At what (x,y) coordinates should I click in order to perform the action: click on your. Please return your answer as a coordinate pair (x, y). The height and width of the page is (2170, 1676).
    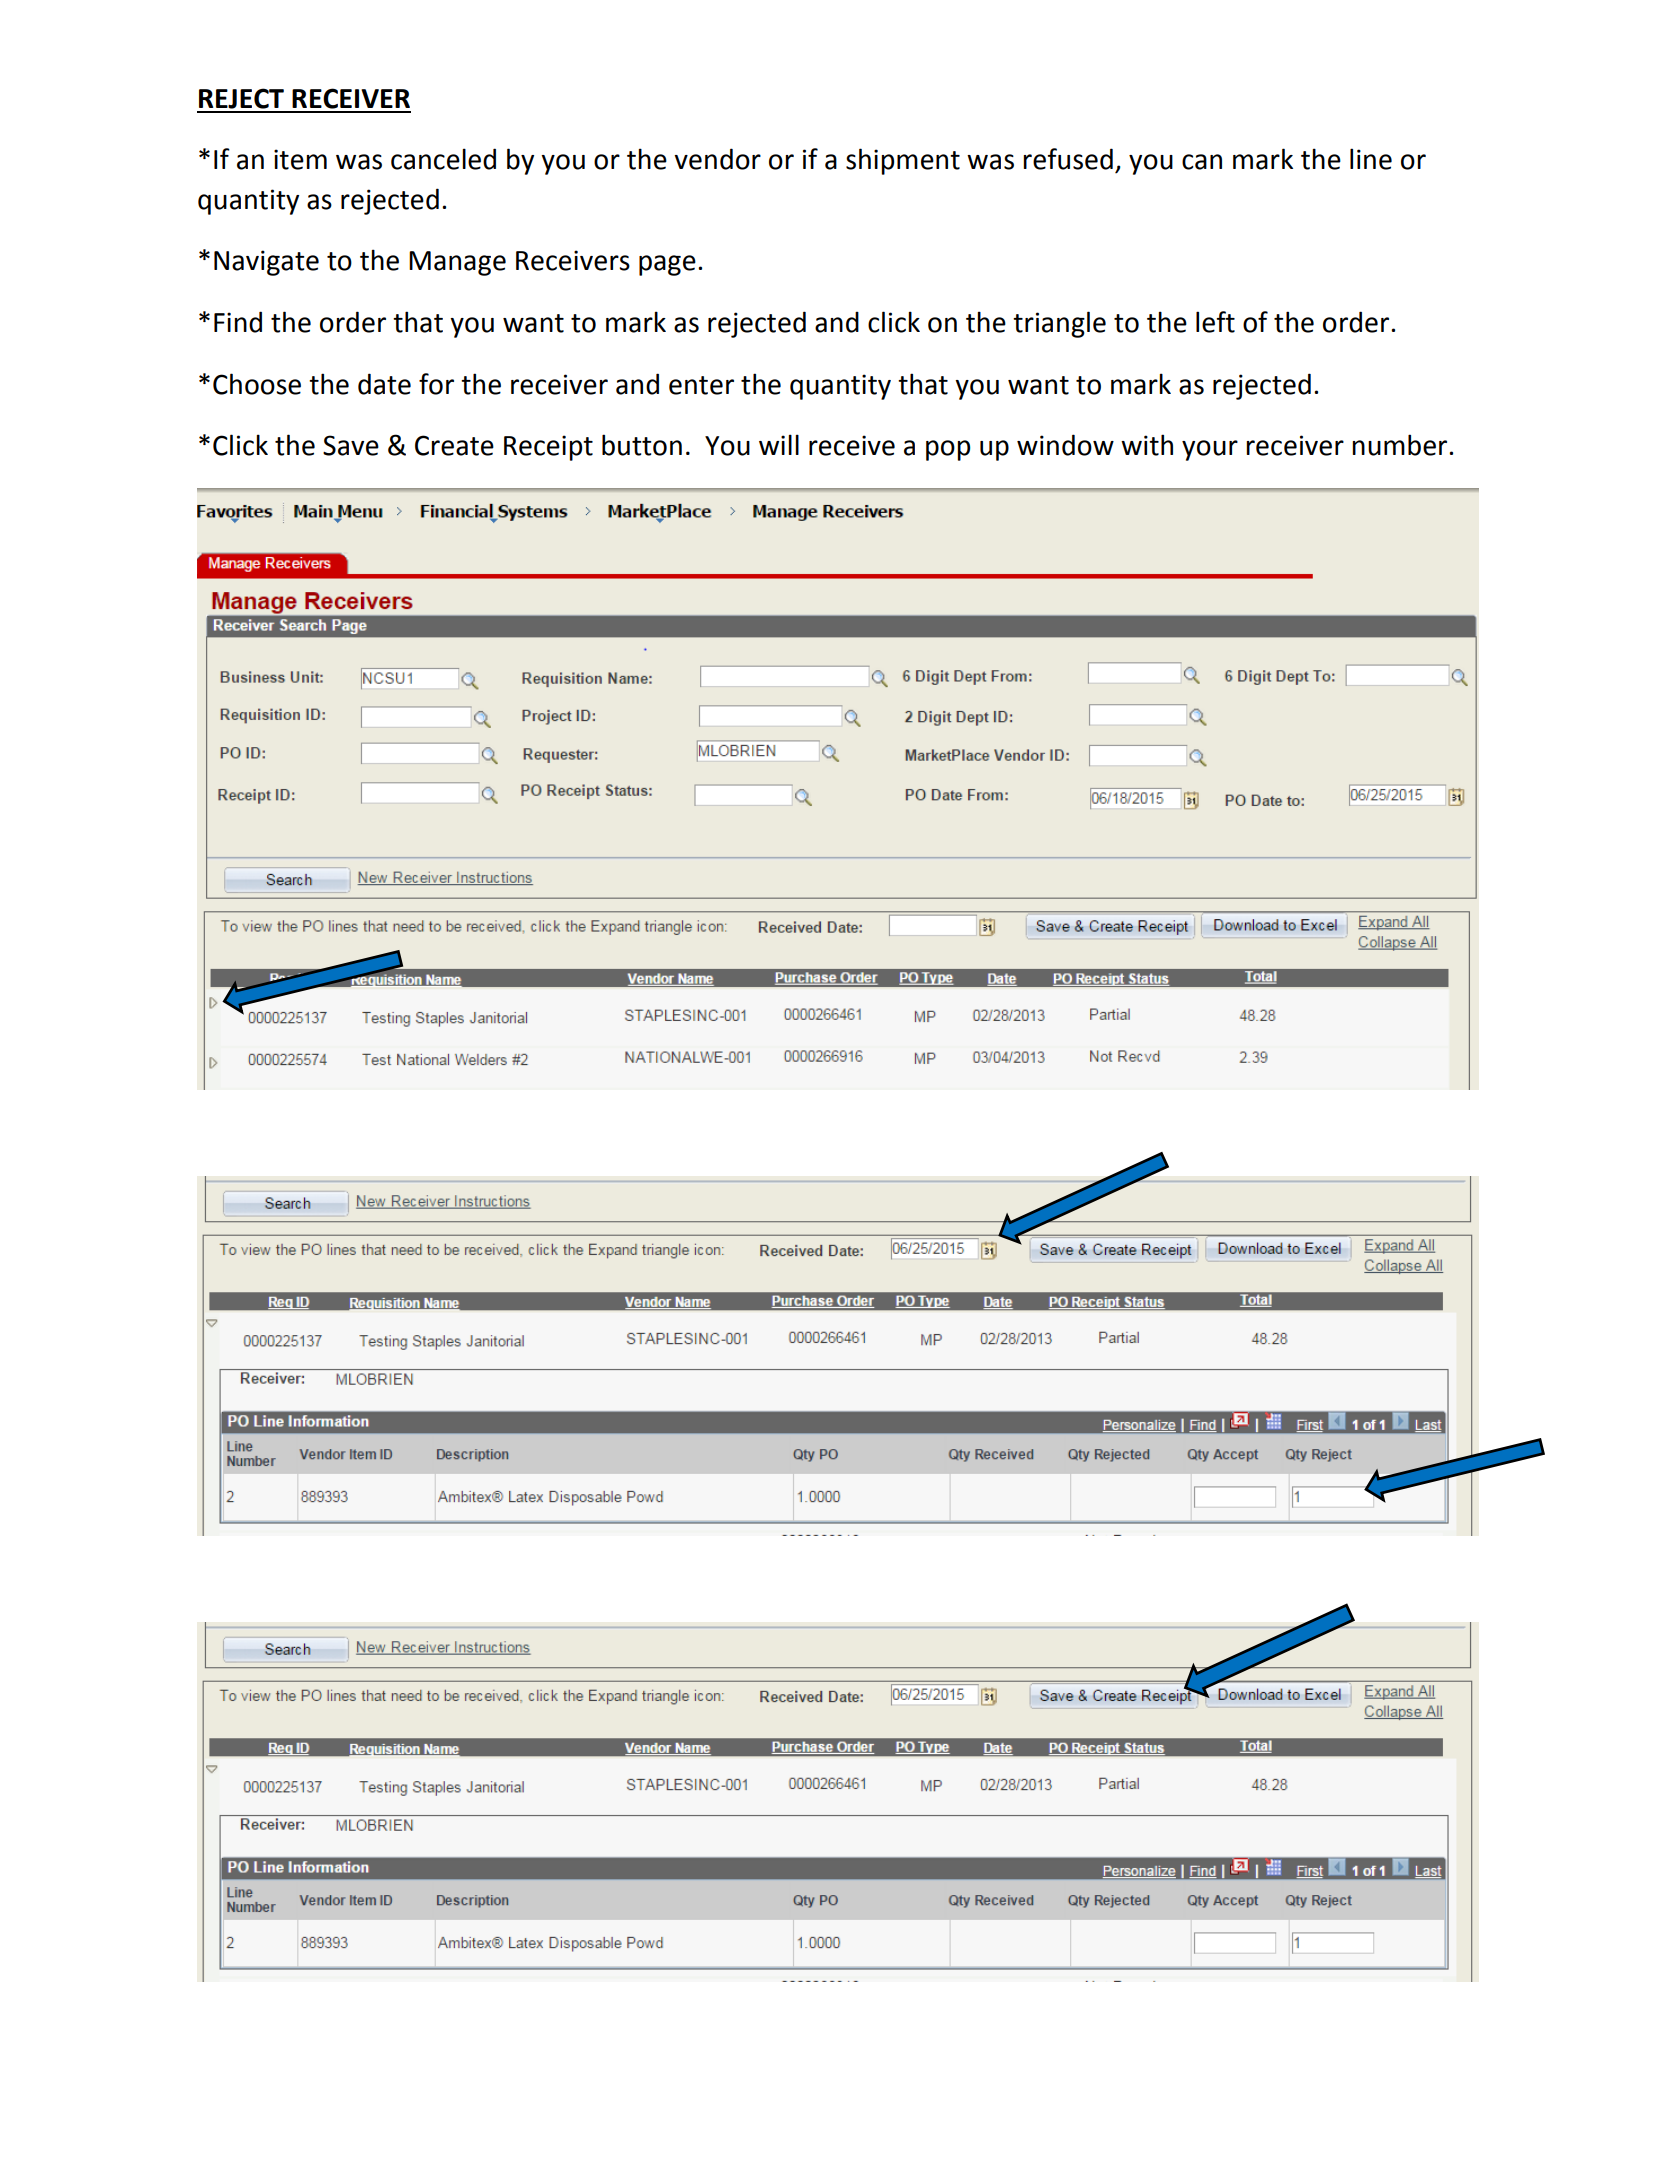
    Looking at the image, I should click on (1210, 450).
